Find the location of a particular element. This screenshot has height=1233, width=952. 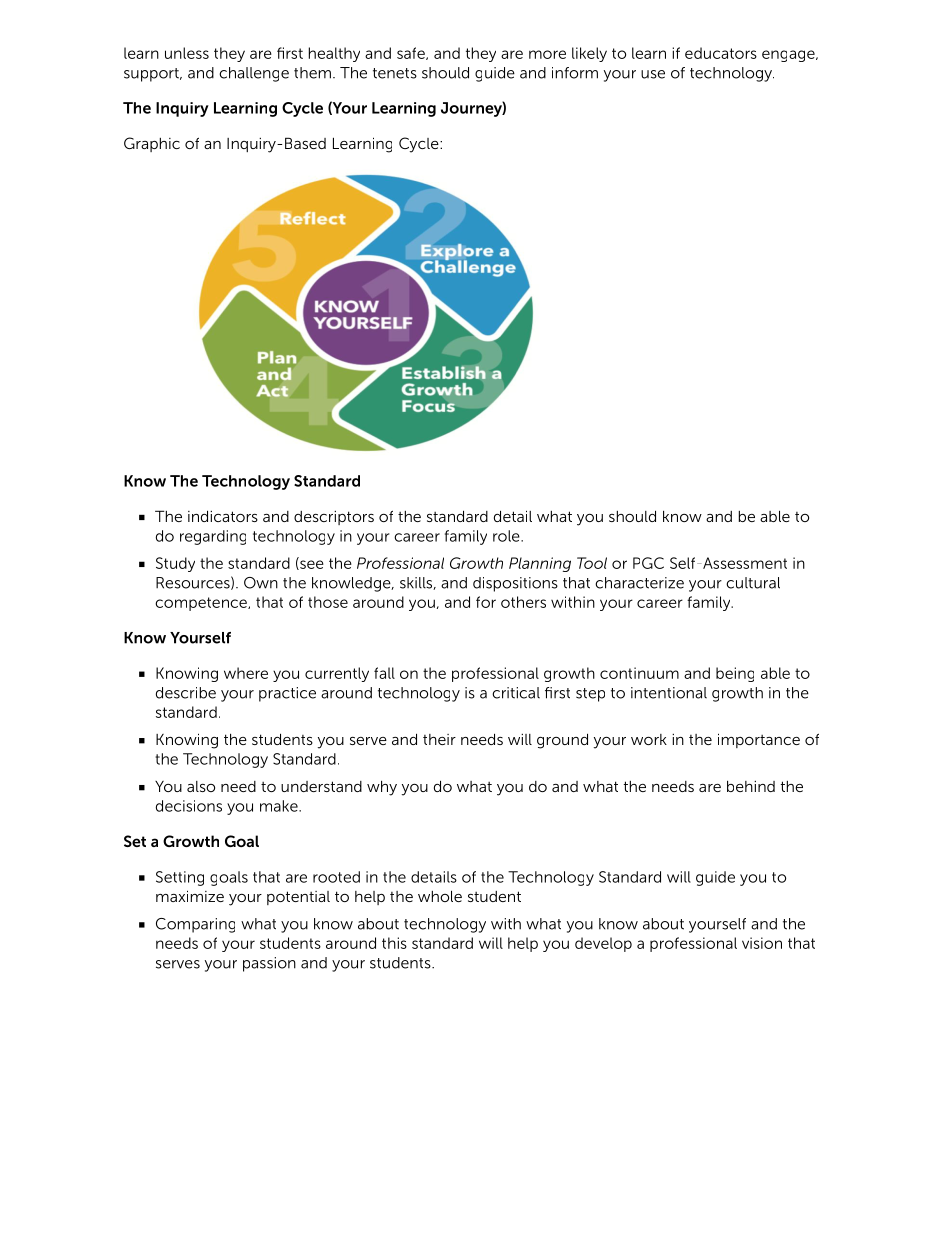

their is located at coordinates (439, 739).
